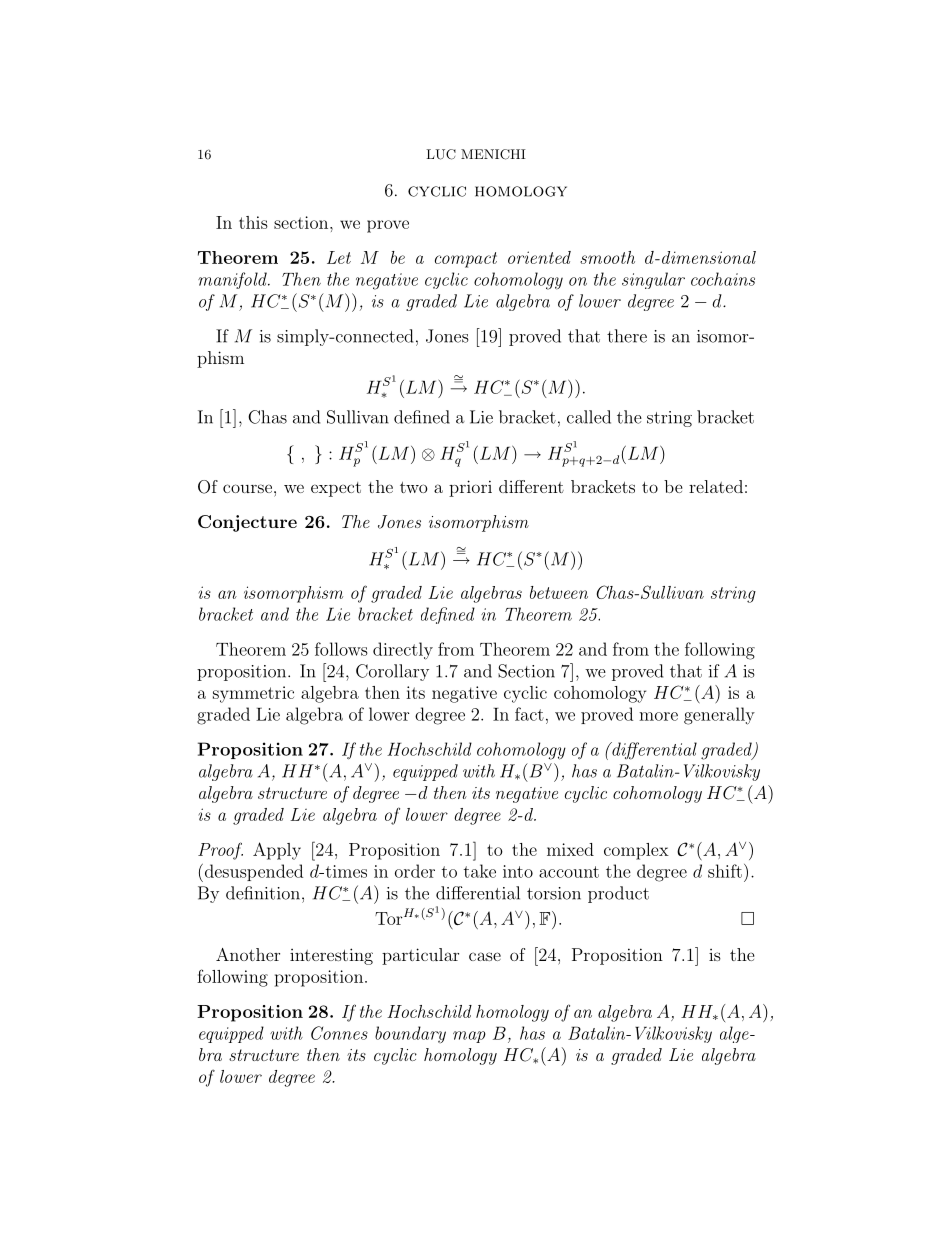 This screenshot has height=1233, width=952. I want to click on LUC, so click(441, 154).
